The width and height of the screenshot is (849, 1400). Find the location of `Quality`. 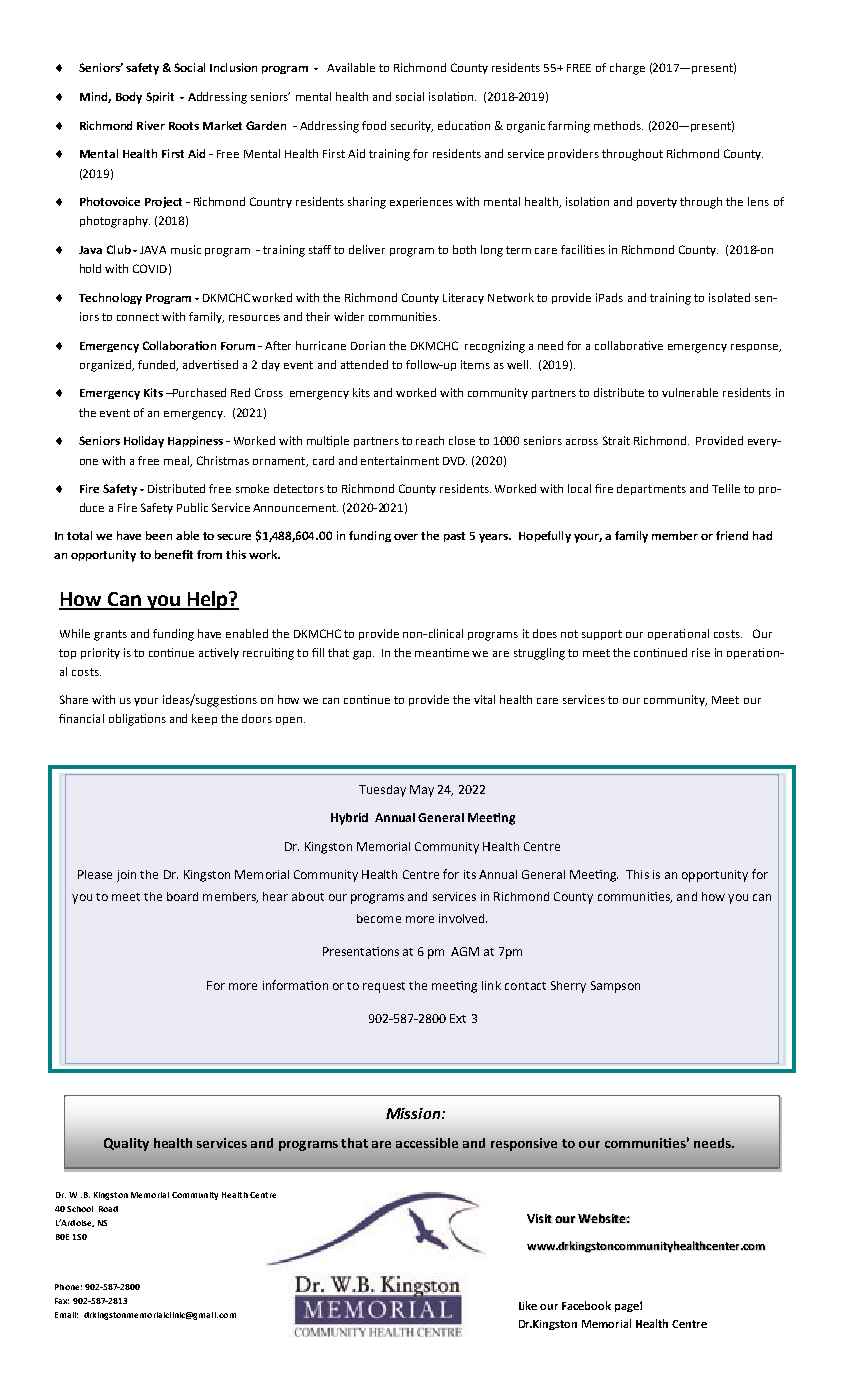

Quality is located at coordinates (126, 1144).
